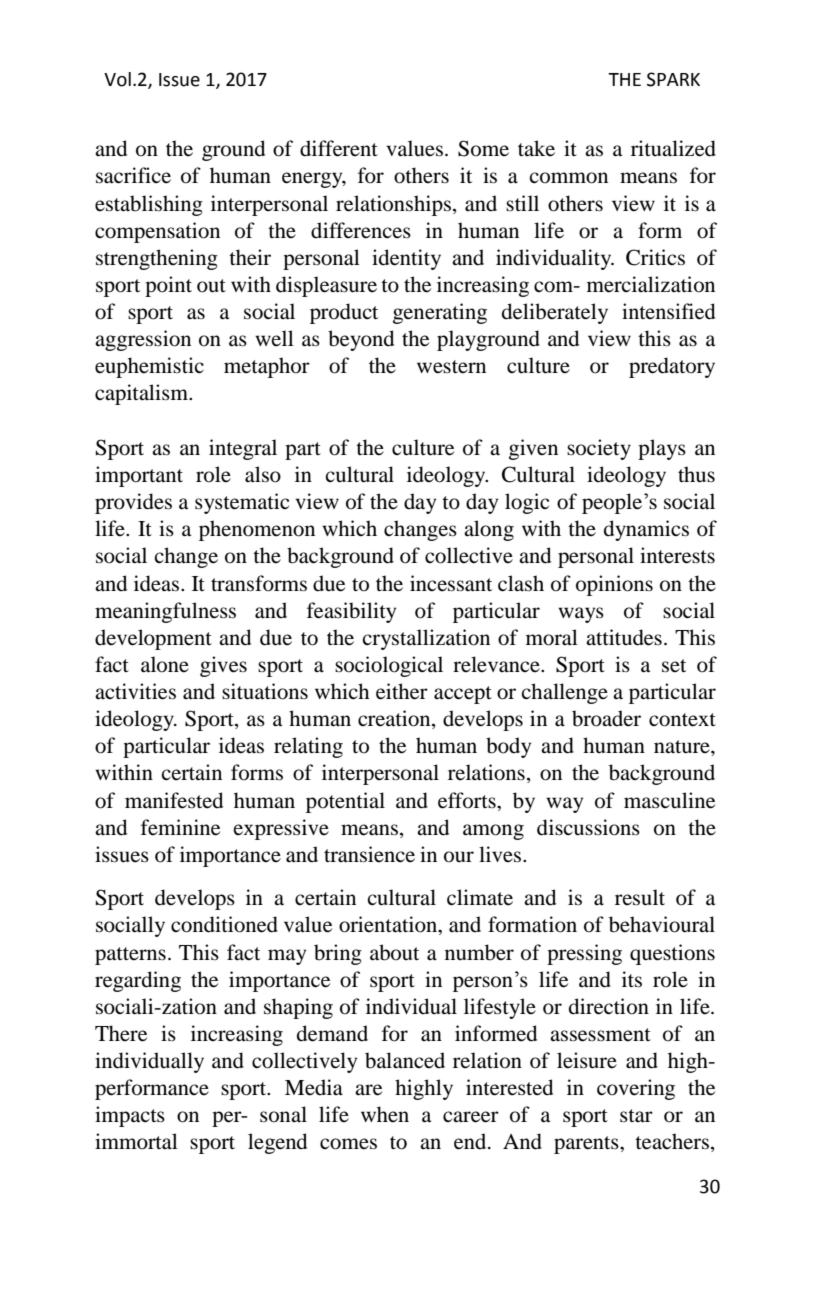  I want to click on predatory, so click(672, 367).
